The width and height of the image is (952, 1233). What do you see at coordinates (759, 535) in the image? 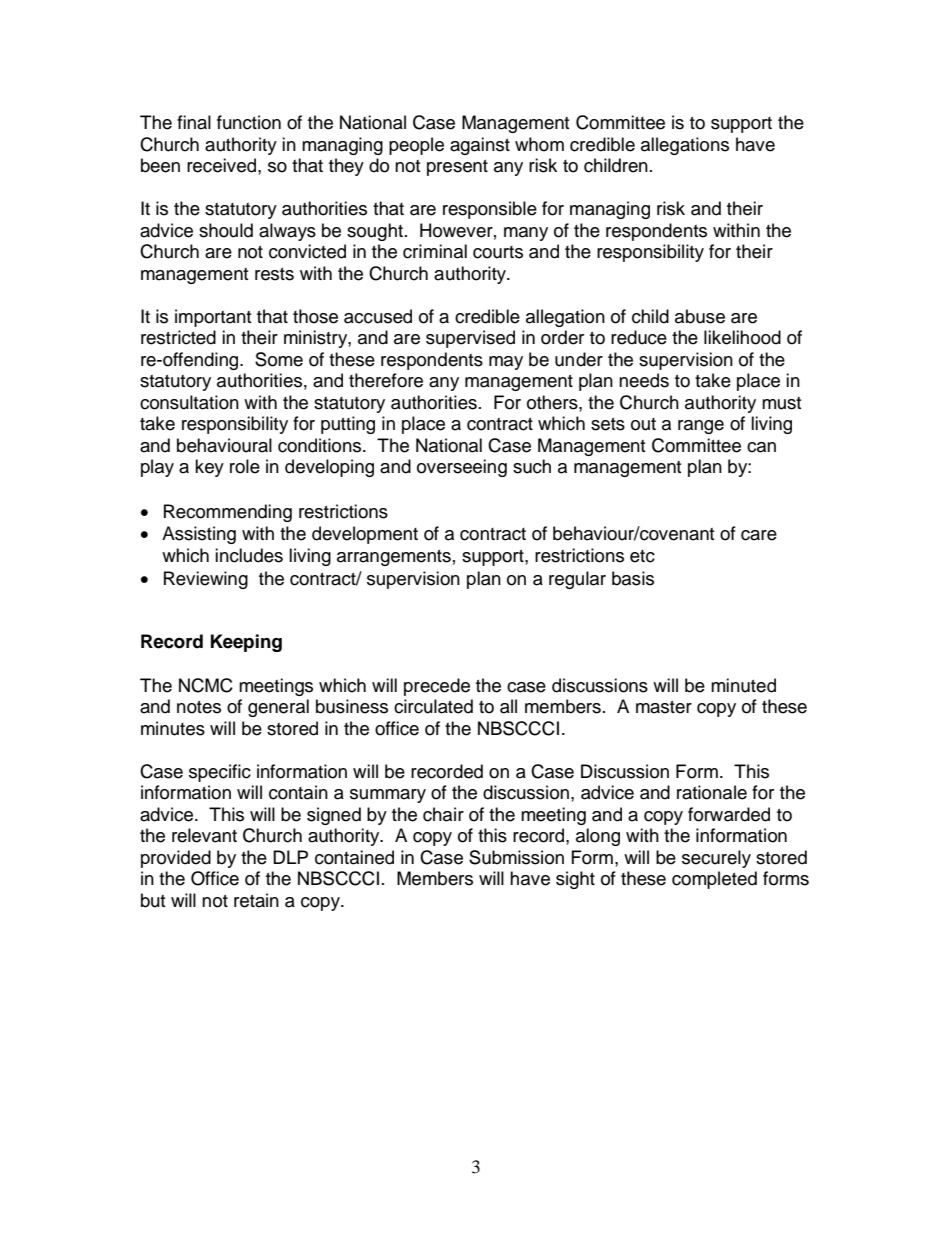
I see `care` at bounding box center [759, 535].
